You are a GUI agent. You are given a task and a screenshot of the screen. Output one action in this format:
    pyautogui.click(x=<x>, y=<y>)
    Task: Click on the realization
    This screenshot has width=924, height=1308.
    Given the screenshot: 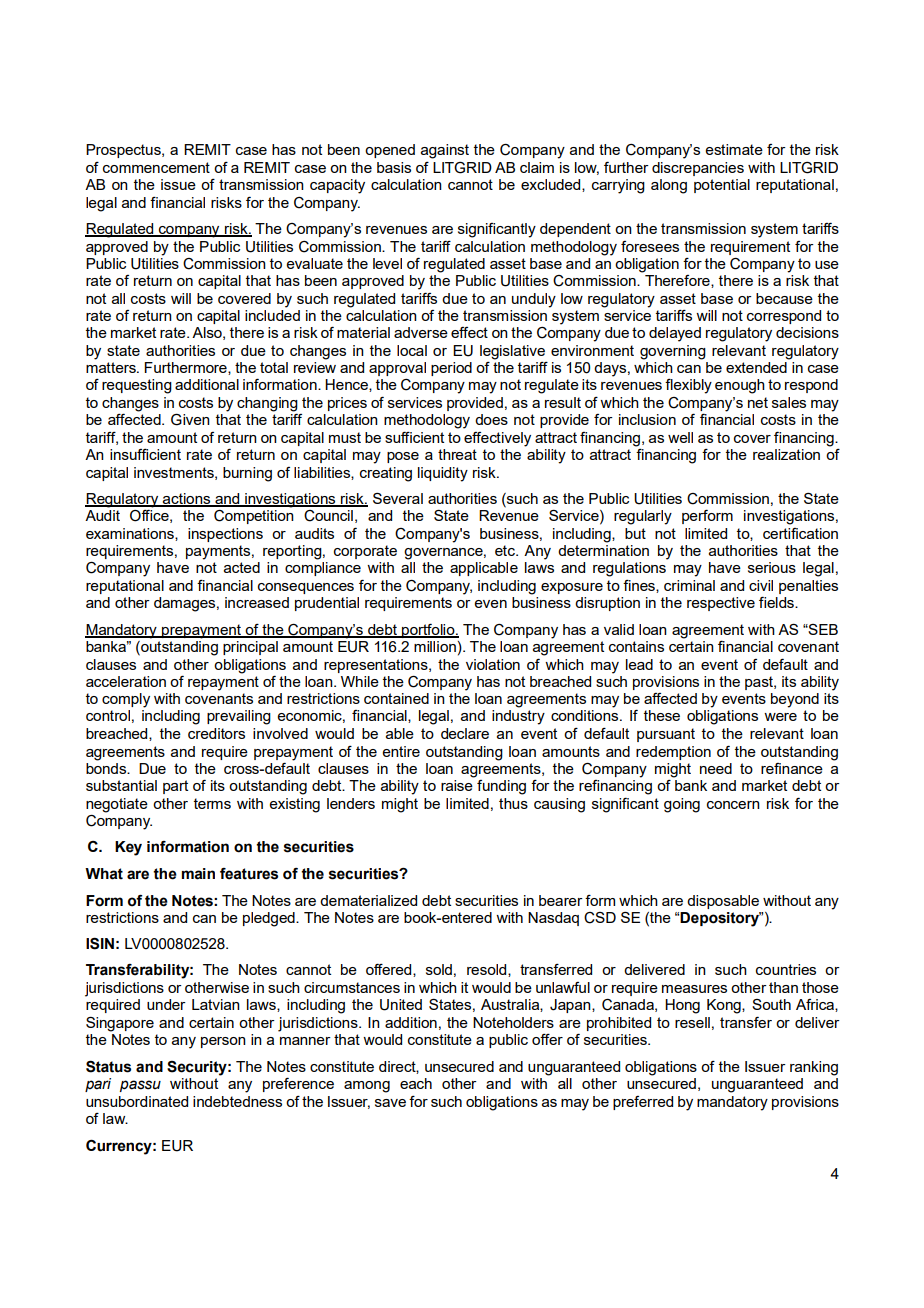 What is the action you would take?
    pyautogui.click(x=786, y=454)
